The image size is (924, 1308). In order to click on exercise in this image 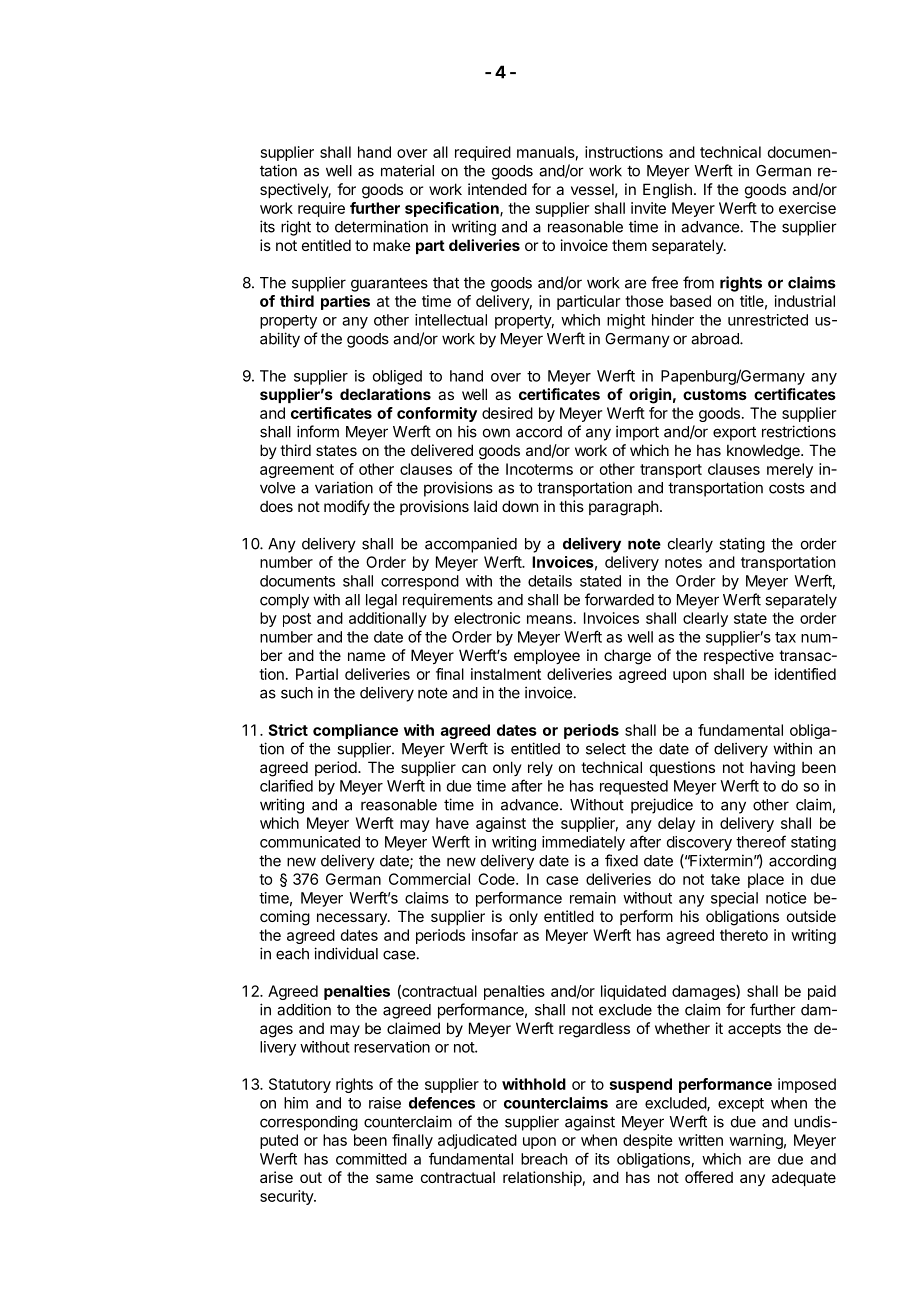, I will do `click(807, 208)`.
